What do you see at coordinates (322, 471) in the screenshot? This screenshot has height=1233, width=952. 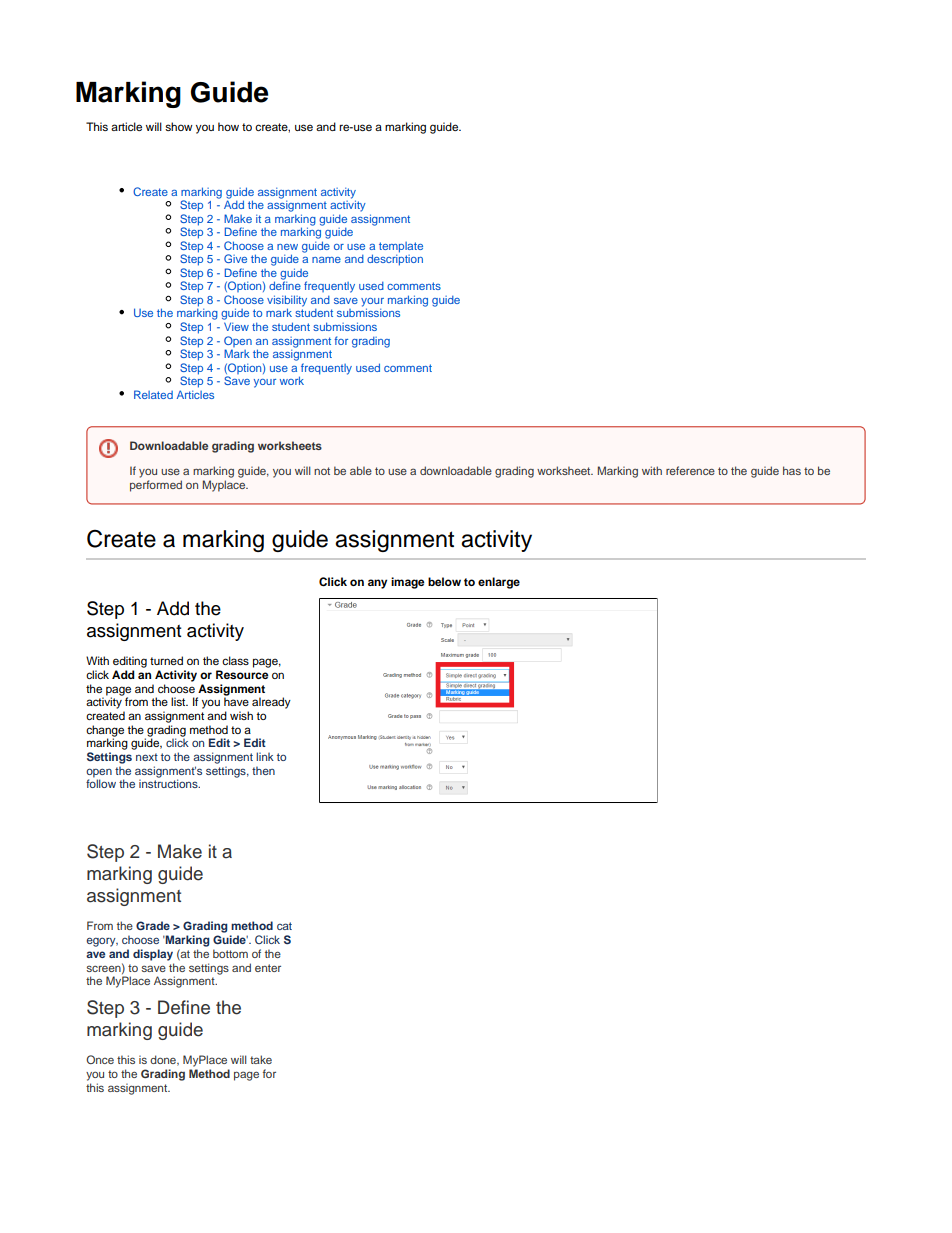 I see `not` at bounding box center [322, 471].
